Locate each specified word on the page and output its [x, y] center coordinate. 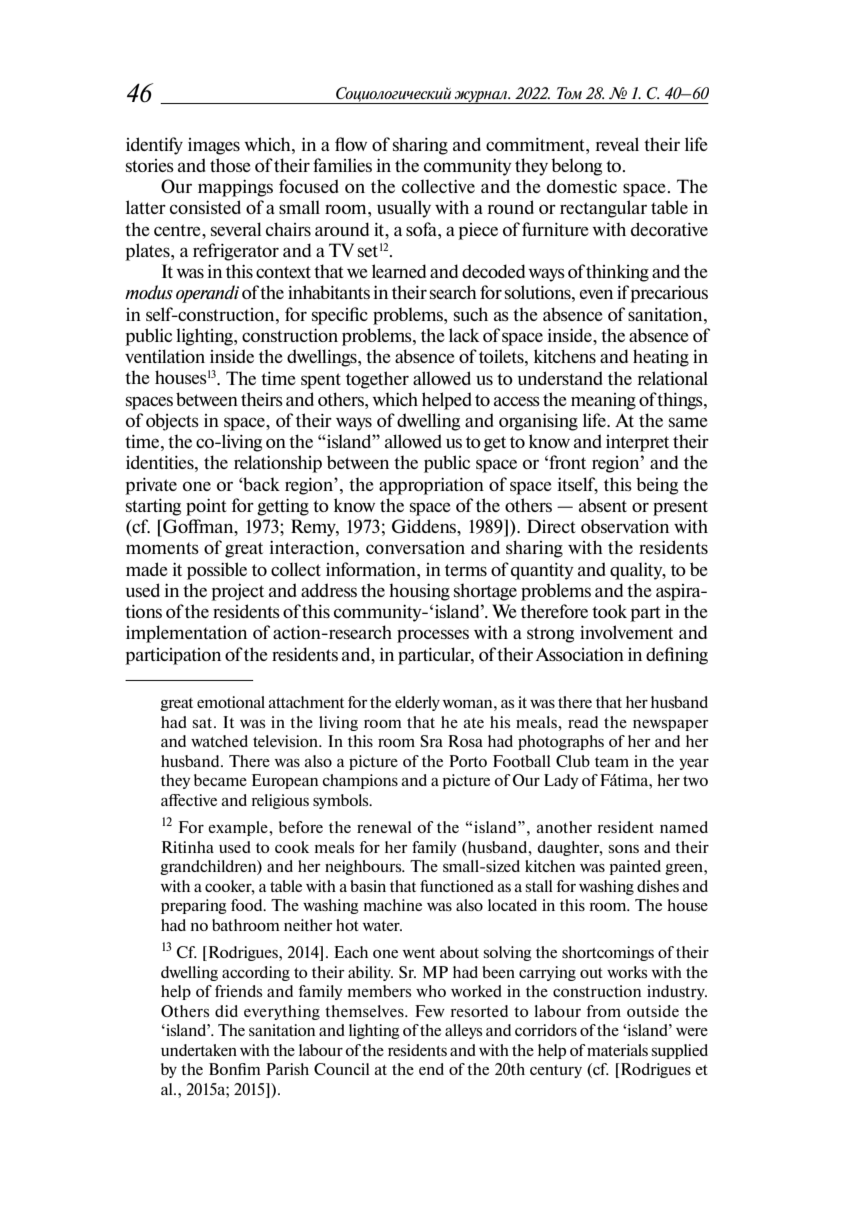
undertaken [199, 1050]
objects [172, 422]
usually [404, 209]
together [377, 380]
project [237, 592]
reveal [617, 144]
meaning [603, 401]
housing [419, 592]
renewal [384, 827]
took [609, 611]
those [230, 165]
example [239, 828]
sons [624, 849]
